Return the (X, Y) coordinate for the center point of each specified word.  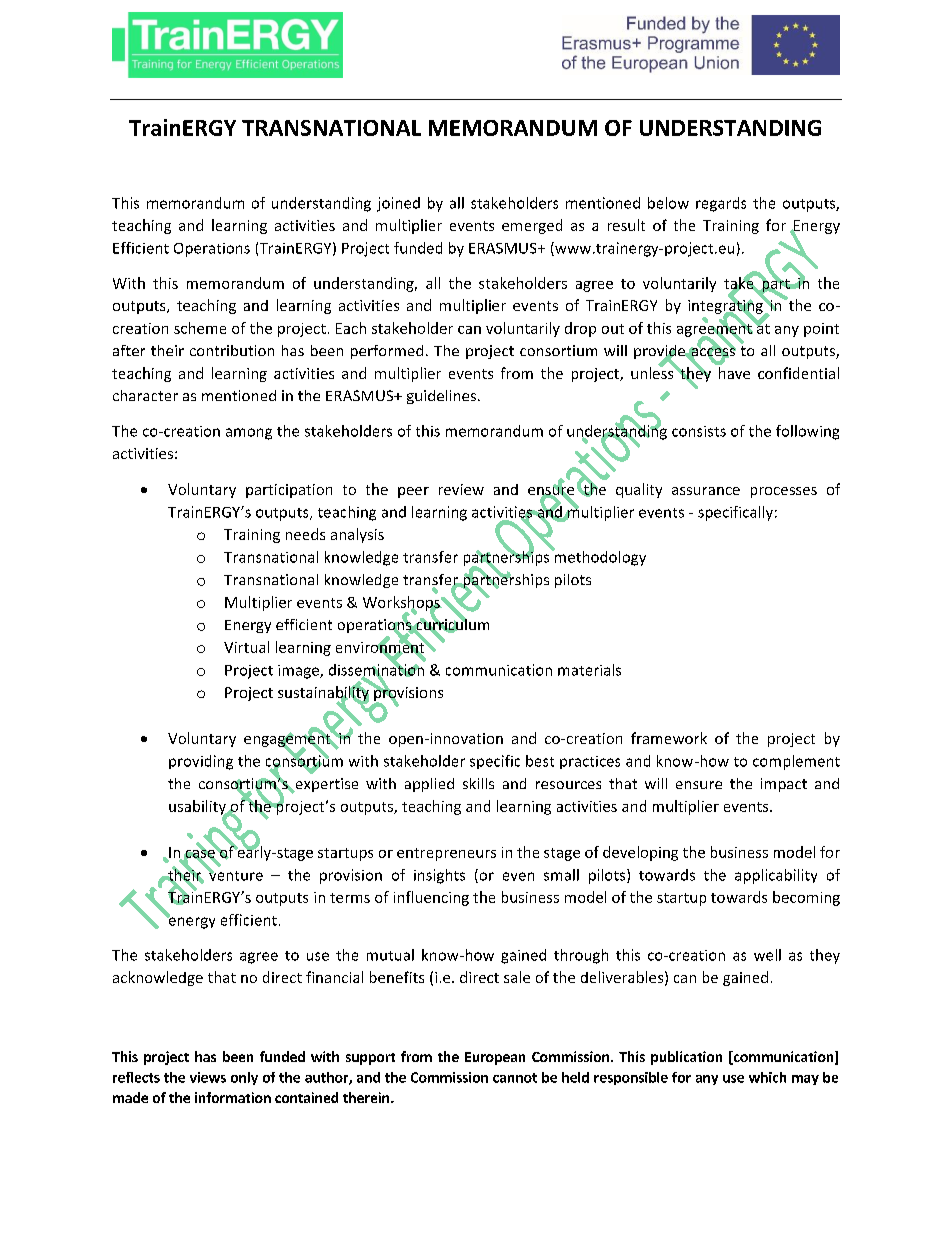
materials (589, 670)
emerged (532, 226)
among (249, 434)
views (208, 1077)
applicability (776, 876)
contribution (232, 350)
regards (721, 204)
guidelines (441, 397)
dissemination (377, 669)
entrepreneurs (446, 854)
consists (699, 431)
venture (235, 874)
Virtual (246, 647)
